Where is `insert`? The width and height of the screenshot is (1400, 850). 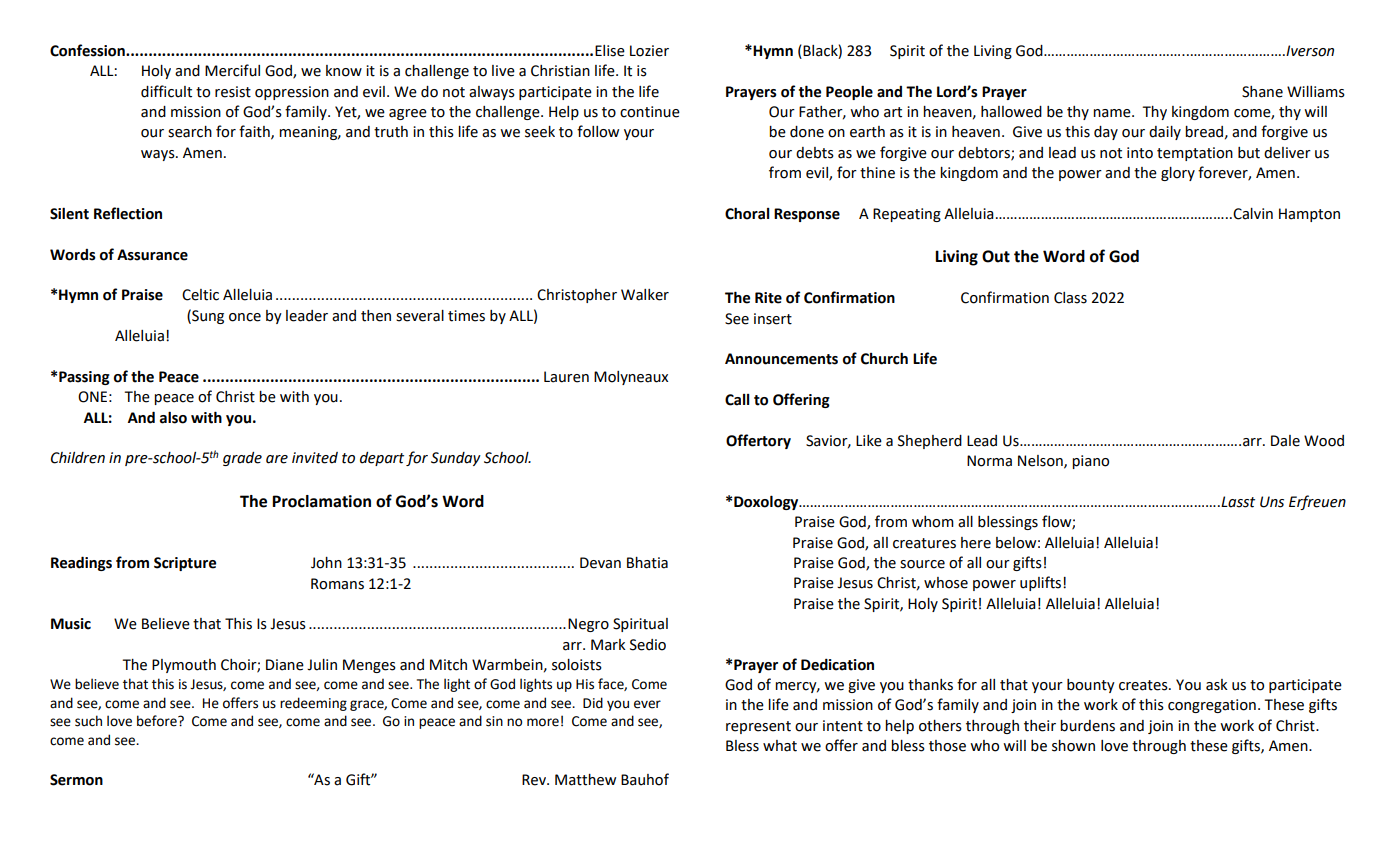 insert is located at coordinates (773, 319).
